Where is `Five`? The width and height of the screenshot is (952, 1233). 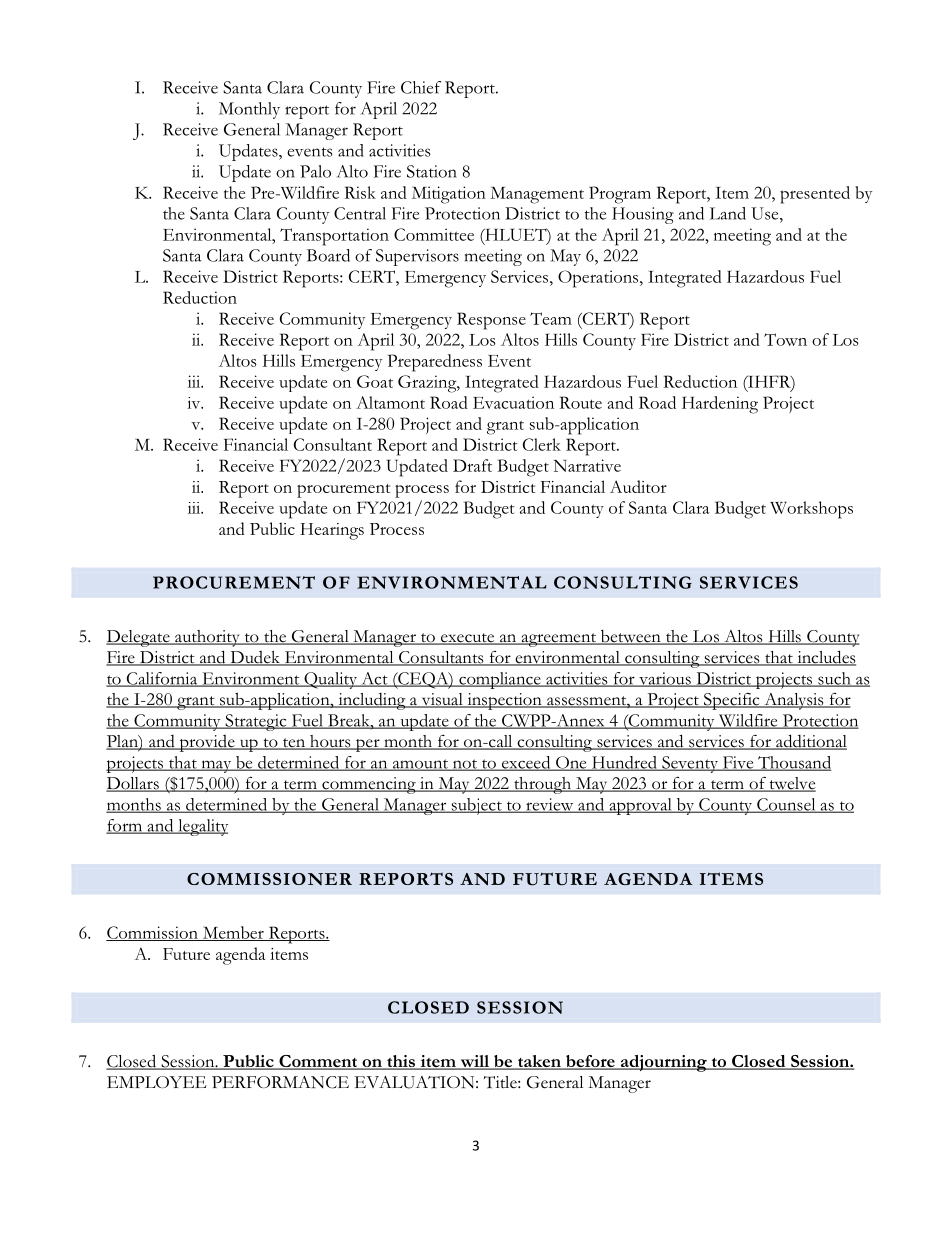 Five is located at coordinates (738, 763).
